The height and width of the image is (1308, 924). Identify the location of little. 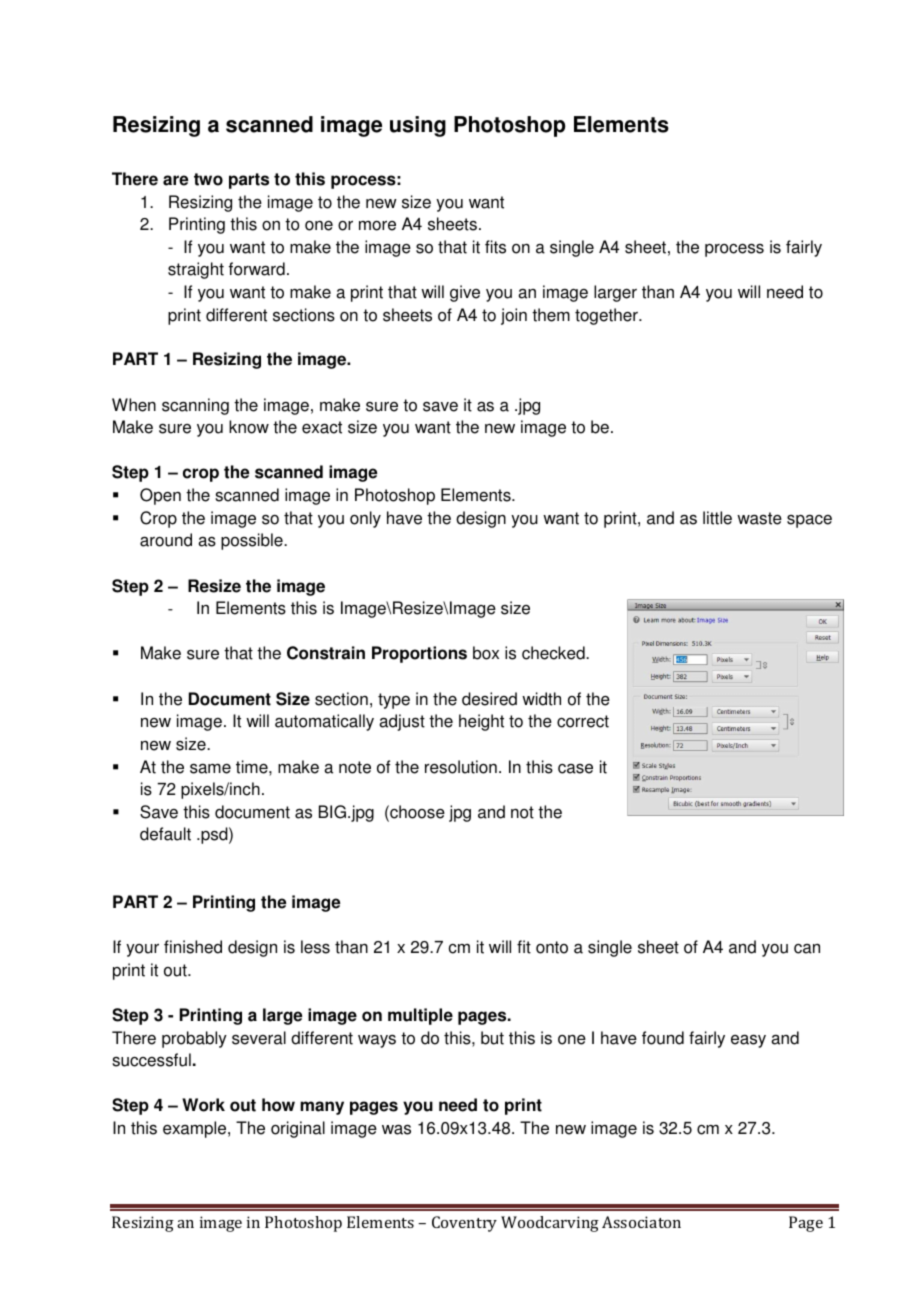
(717, 518).
